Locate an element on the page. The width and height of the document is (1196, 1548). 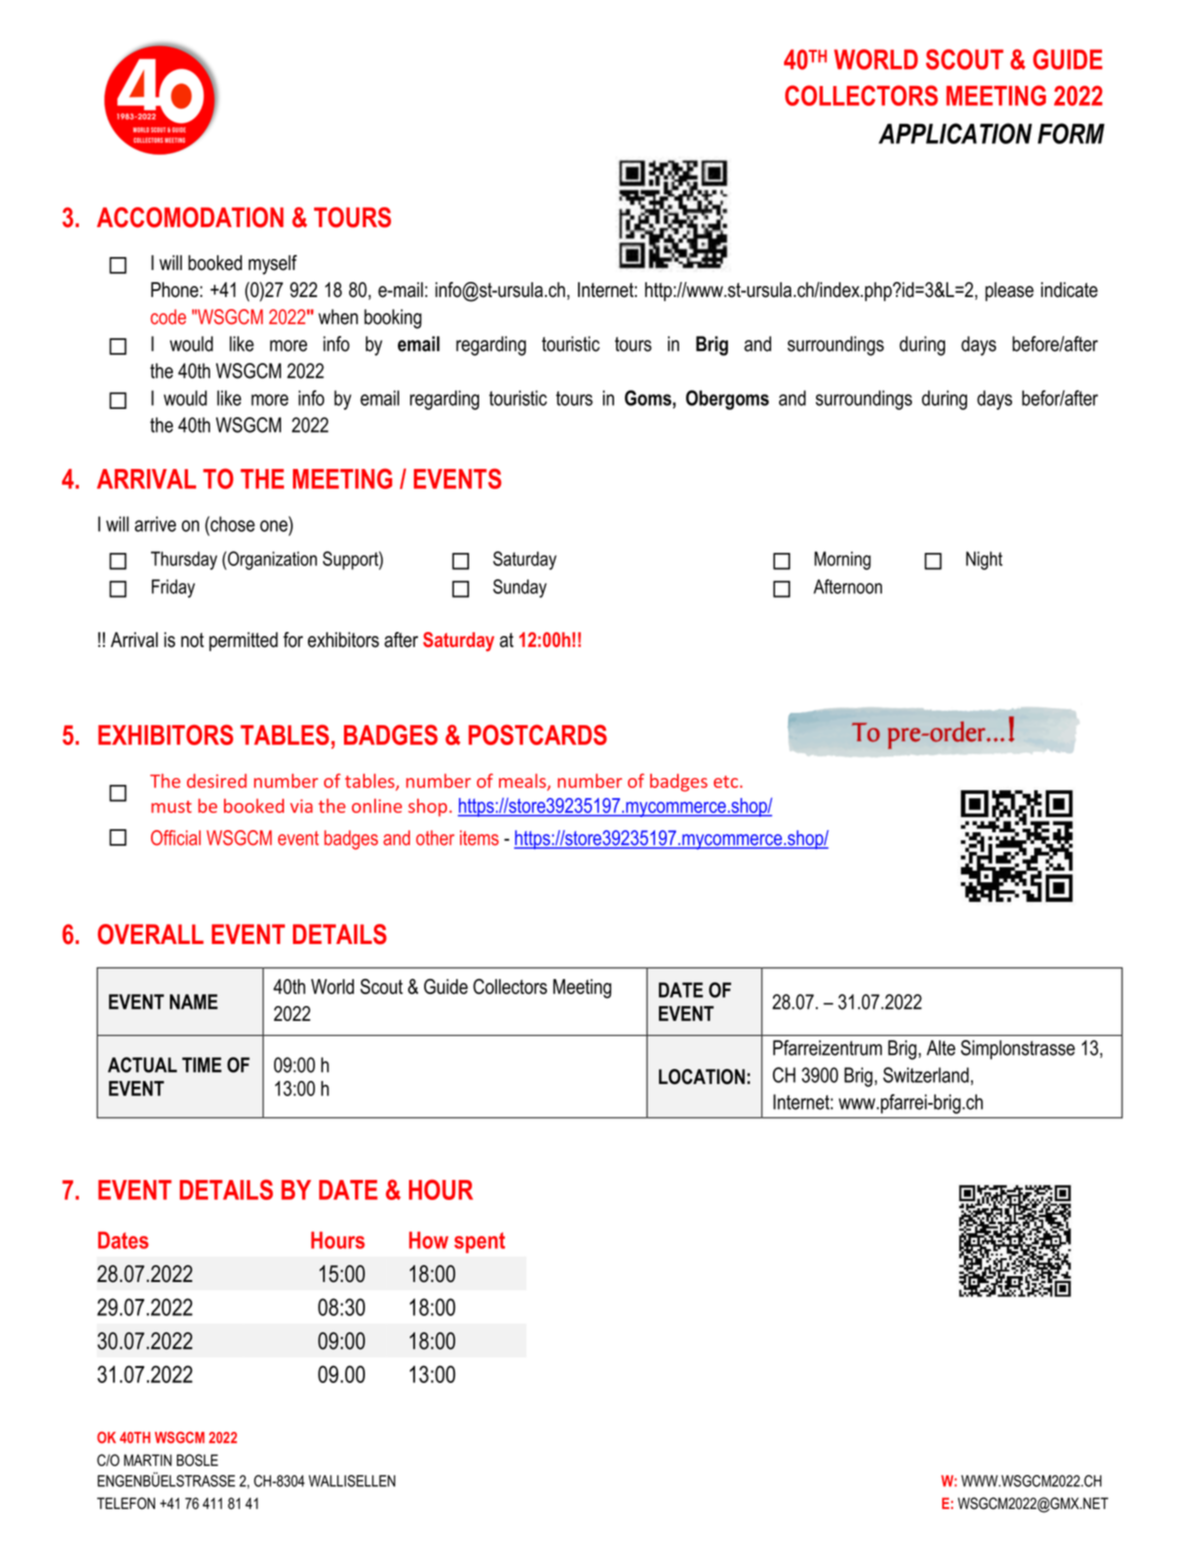
ACCOMODATION is located at coordinates (190, 217).
